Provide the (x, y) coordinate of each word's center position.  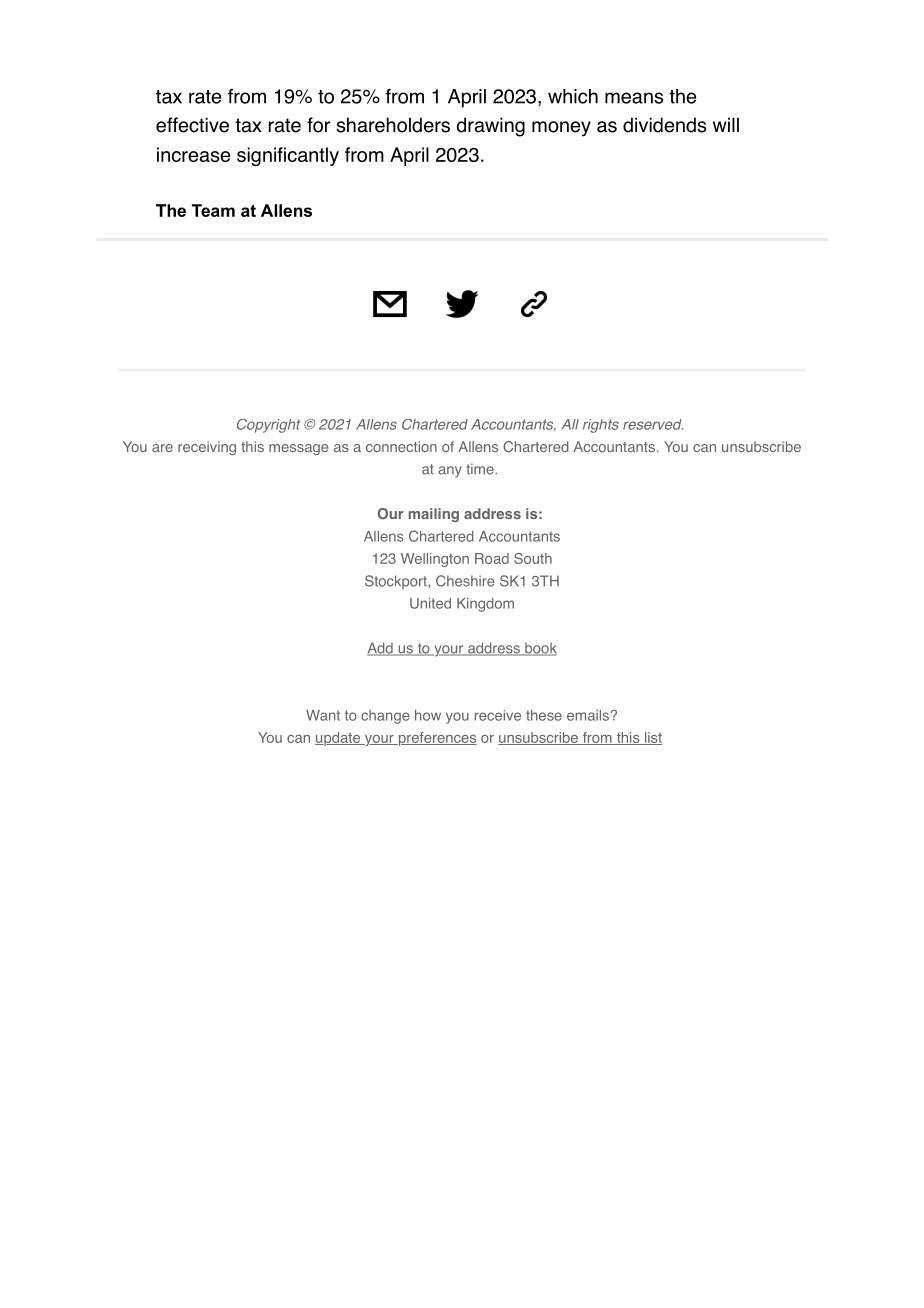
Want (323, 715)
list (652, 738)
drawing (491, 127)
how (428, 715)
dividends (664, 125)
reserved (653, 424)
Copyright (268, 426)
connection (401, 446)
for (318, 125)
